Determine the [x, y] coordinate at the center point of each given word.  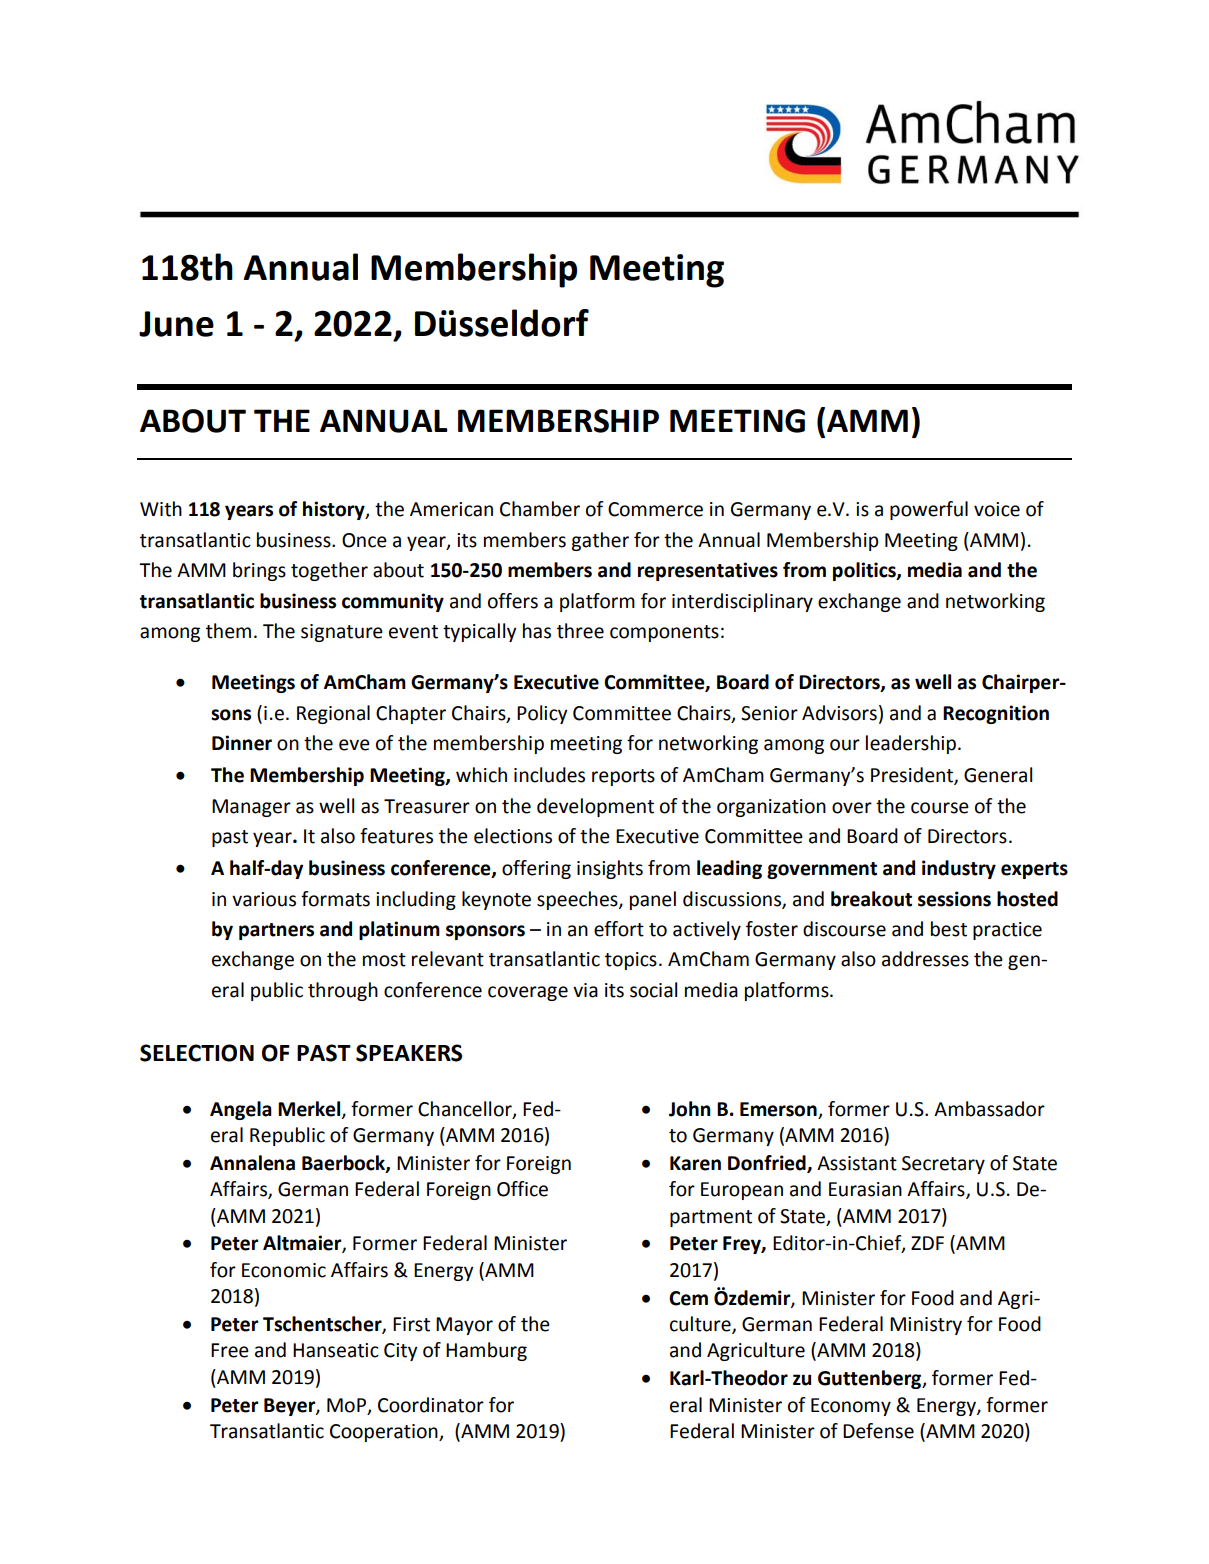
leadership [912, 744]
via [585, 990]
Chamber [540, 509]
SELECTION [197, 1053]
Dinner [242, 743]
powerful [929, 510]
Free [230, 1350]
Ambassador [989, 1109]
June [176, 324]
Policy [542, 714]
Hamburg [486, 1351]
